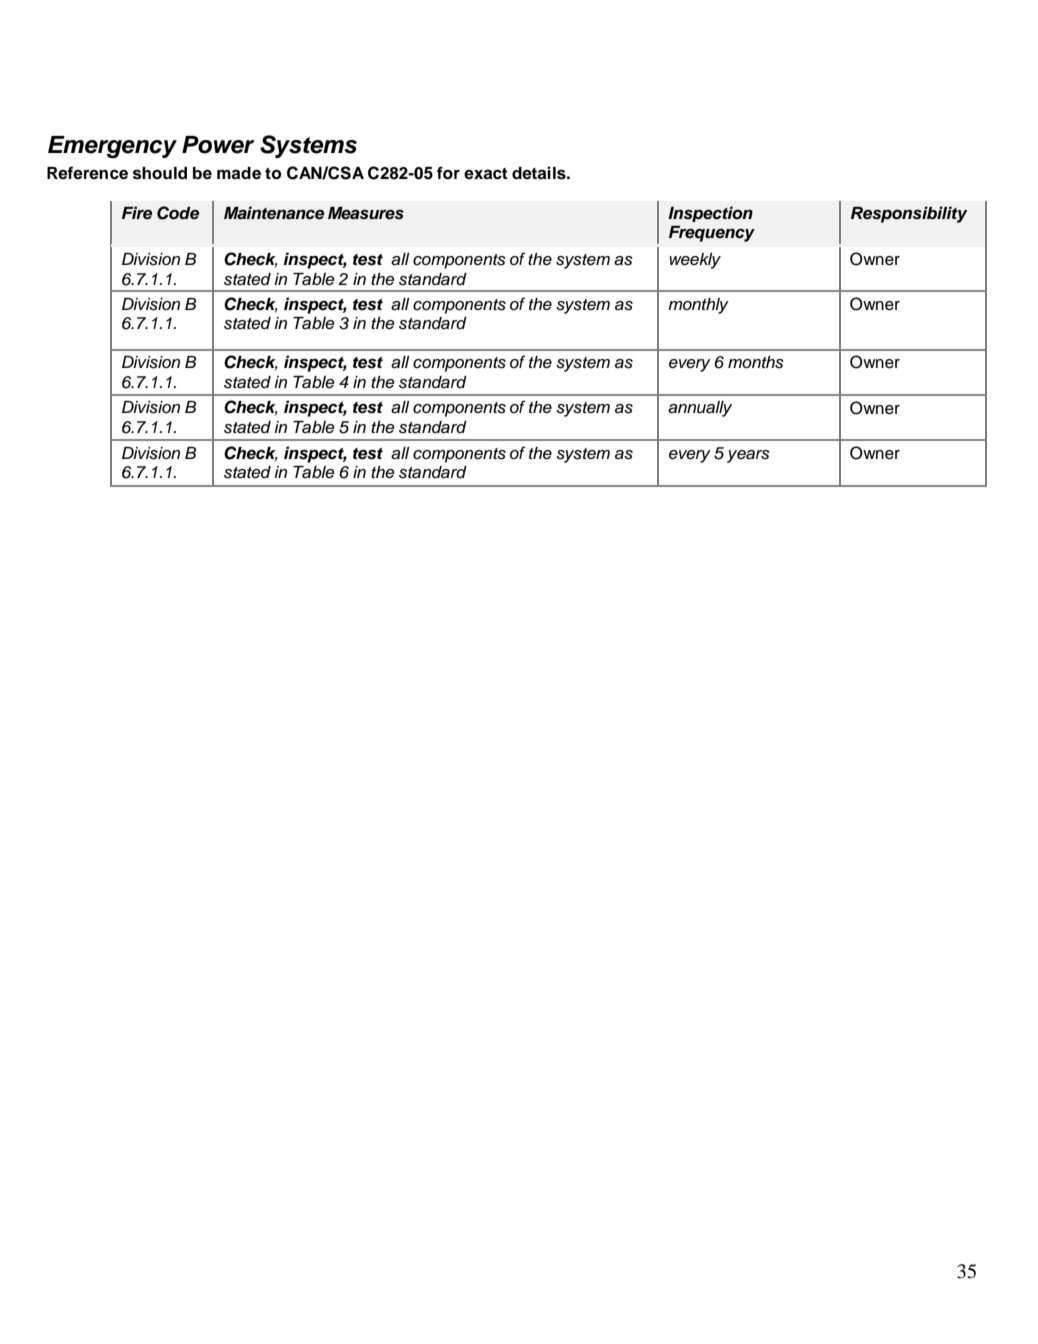 Image resolution: width=1038 pixels, height=1344 pixels. I want to click on exact, so click(486, 174).
